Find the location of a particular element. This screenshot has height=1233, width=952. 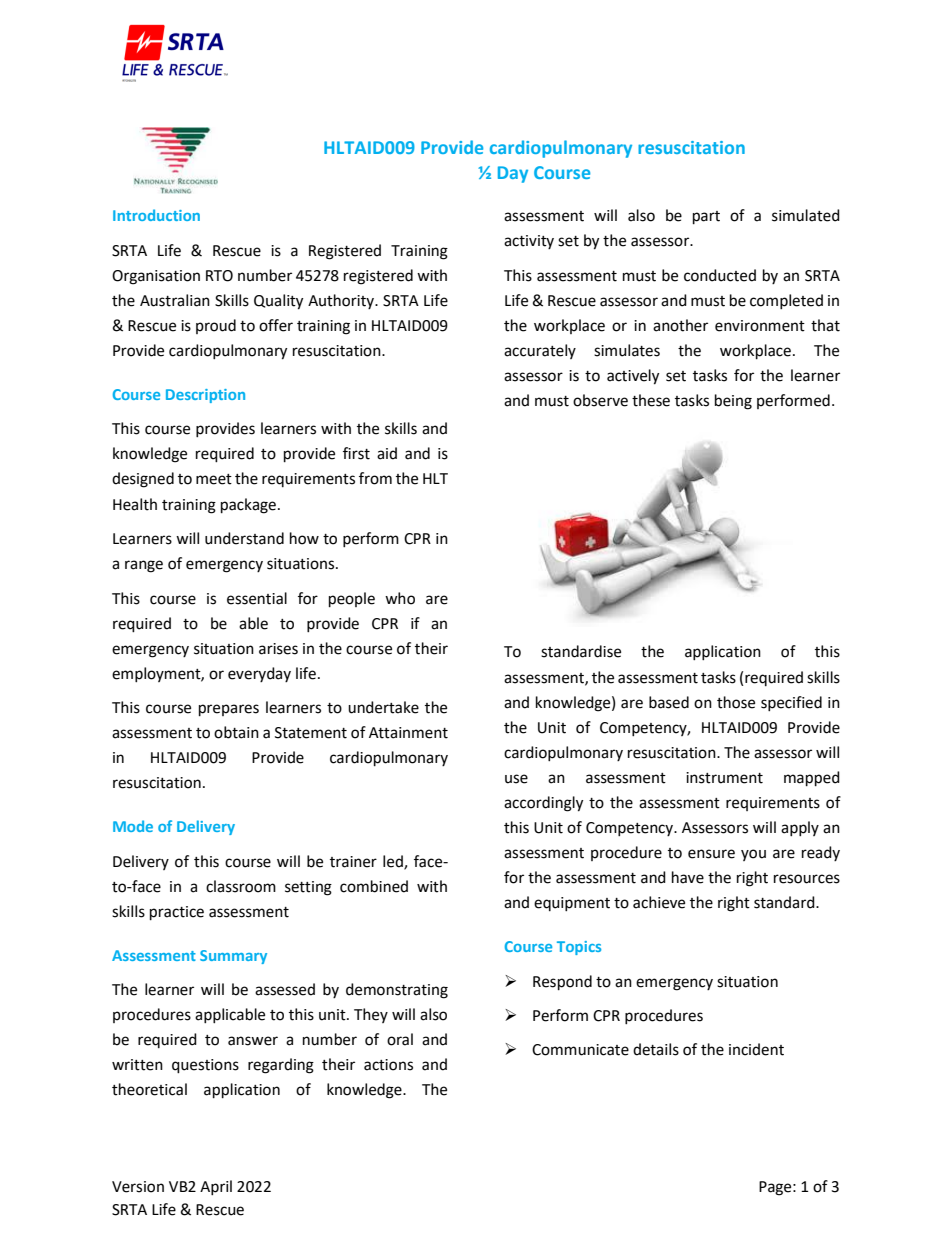

prepares is located at coordinates (229, 710).
